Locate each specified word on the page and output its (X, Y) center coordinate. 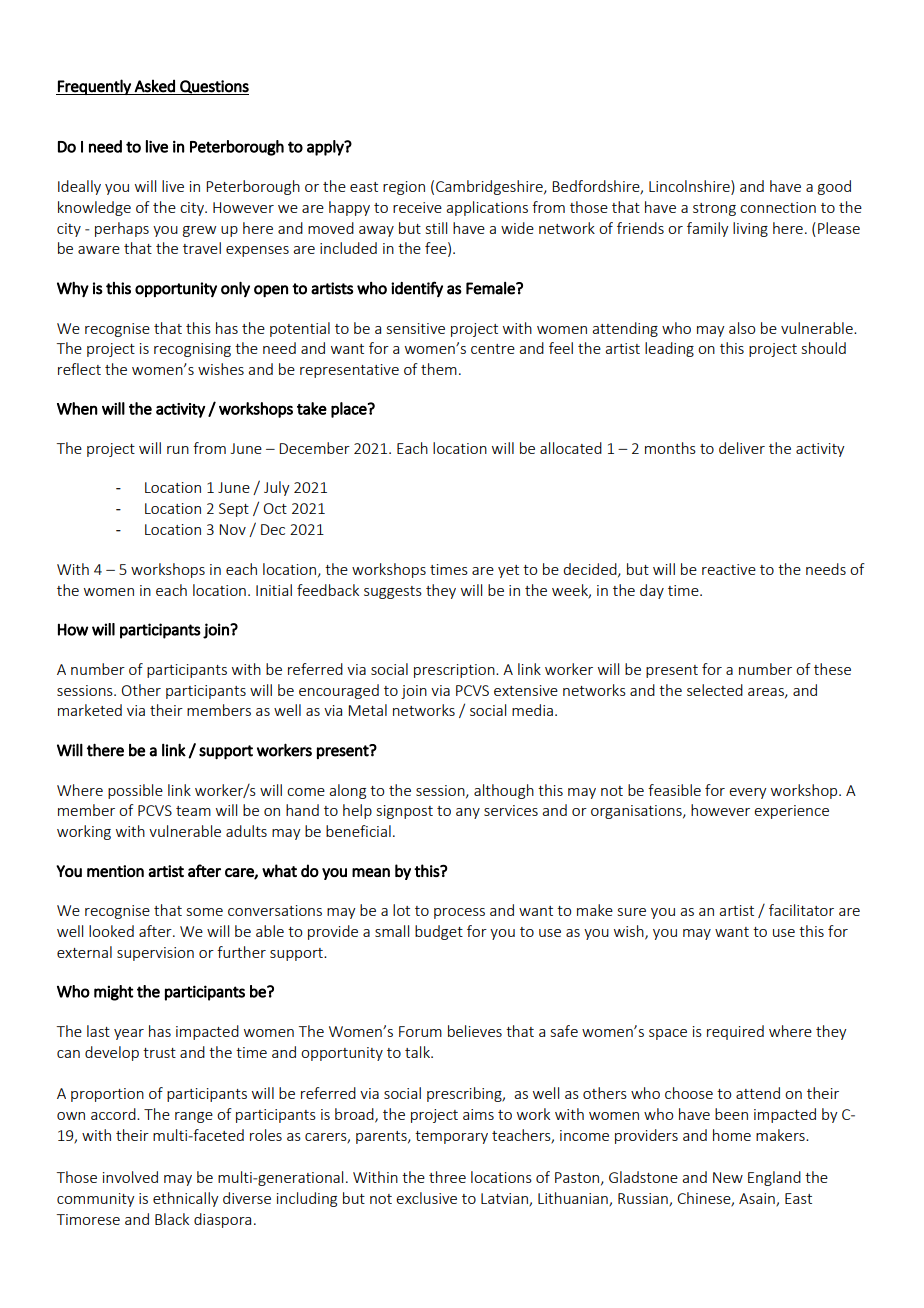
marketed (90, 710)
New (728, 1177)
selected (715, 690)
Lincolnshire (690, 186)
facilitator (801, 910)
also (742, 328)
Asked (154, 86)
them (439, 369)
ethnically (186, 1199)
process (459, 913)
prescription (455, 671)
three (447, 1177)
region (404, 188)
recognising (192, 350)
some (205, 912)
